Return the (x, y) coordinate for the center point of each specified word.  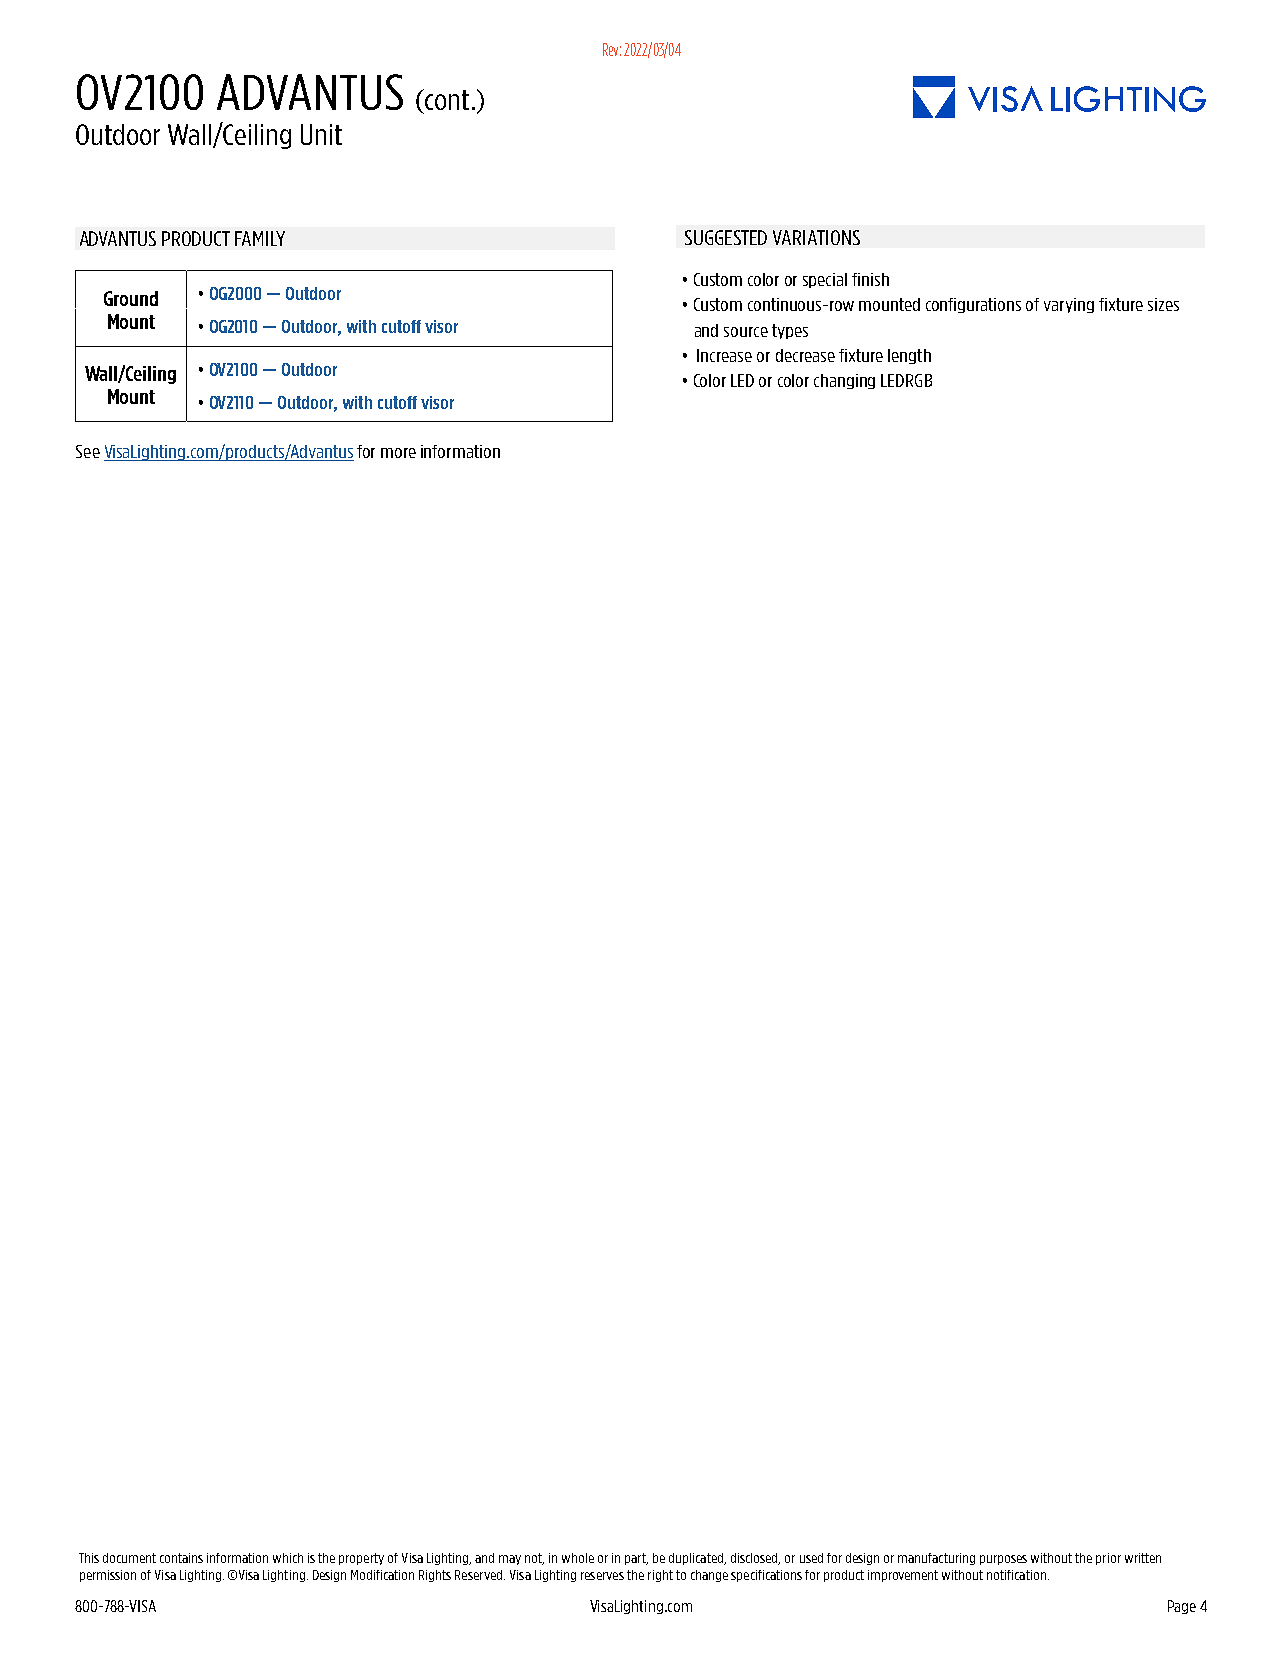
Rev (612, 49)
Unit (321, 134)
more (398, 453)
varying (1069, 305)
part (636, 1559)
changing (844, 381)
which (288, 1558)
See (88, 451)
